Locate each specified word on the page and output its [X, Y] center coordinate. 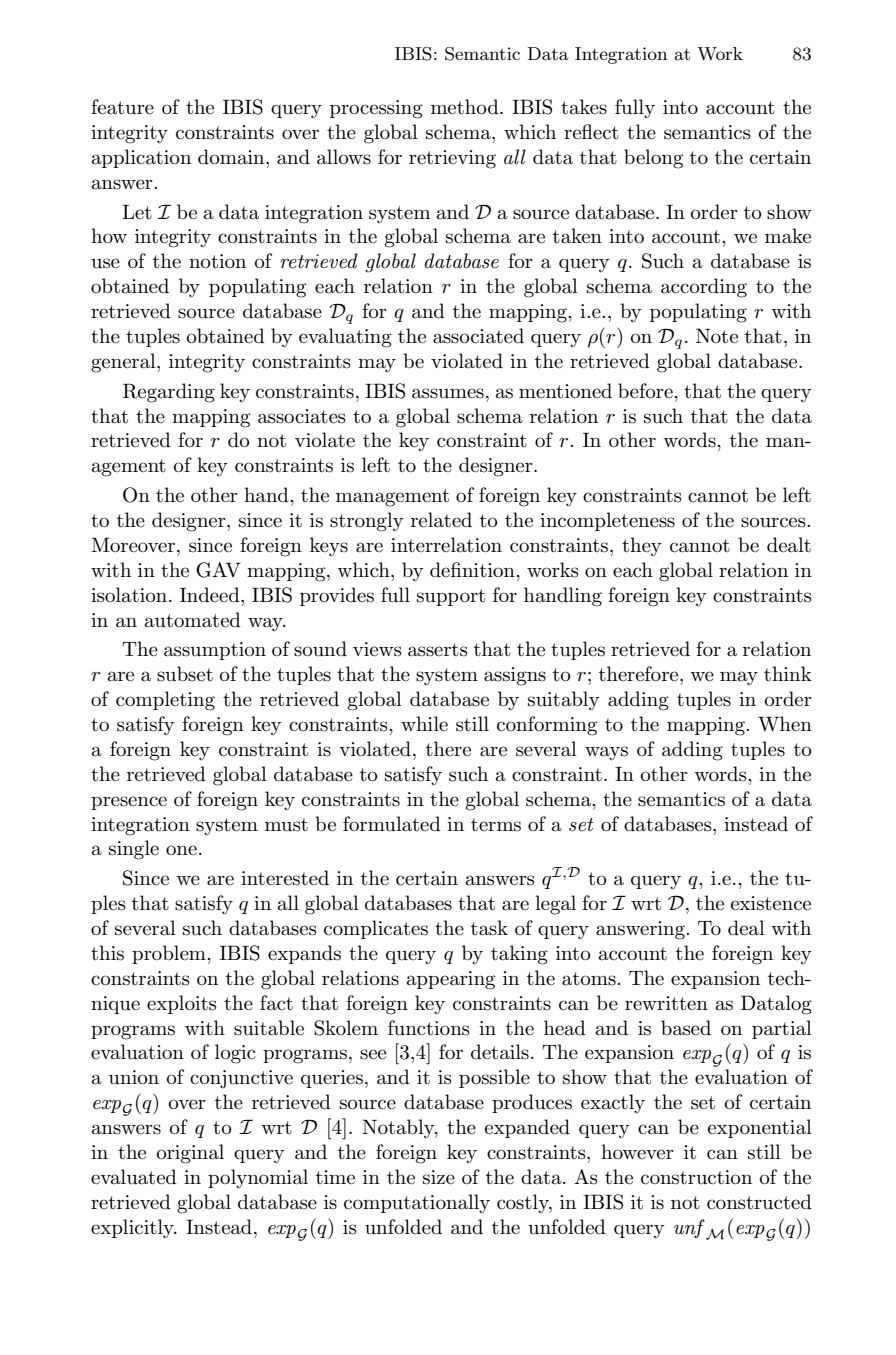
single [134, 850]
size [439, 1177]
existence [771, 903]
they [642, 546]
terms [496, 825]
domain [232, 157]
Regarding [169, 393]
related [441, 520]
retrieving [452, 159]
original [190, 1154]
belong [653, 159]
